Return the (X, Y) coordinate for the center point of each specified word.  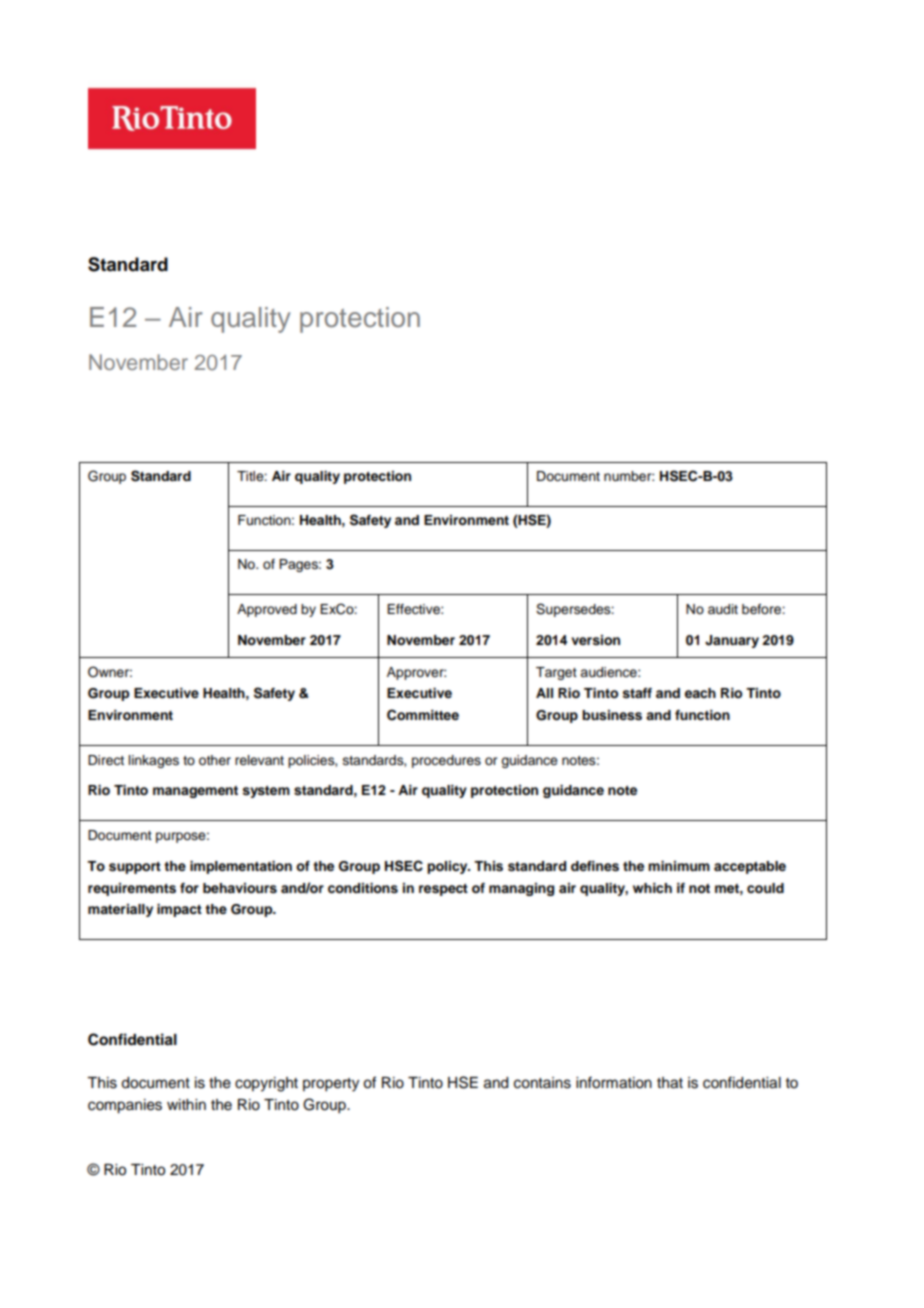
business (612, 715)
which (652, 888)
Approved (267, 610)
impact (179, 910)
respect (443, 890)
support (135, 868)
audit (723, 609)
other (215, 760)
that (670, 1083)
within (186, 1104)
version (595, 640)
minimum (679, 866)
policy (448, 867)
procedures (446, 761)
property (331, 1085)
